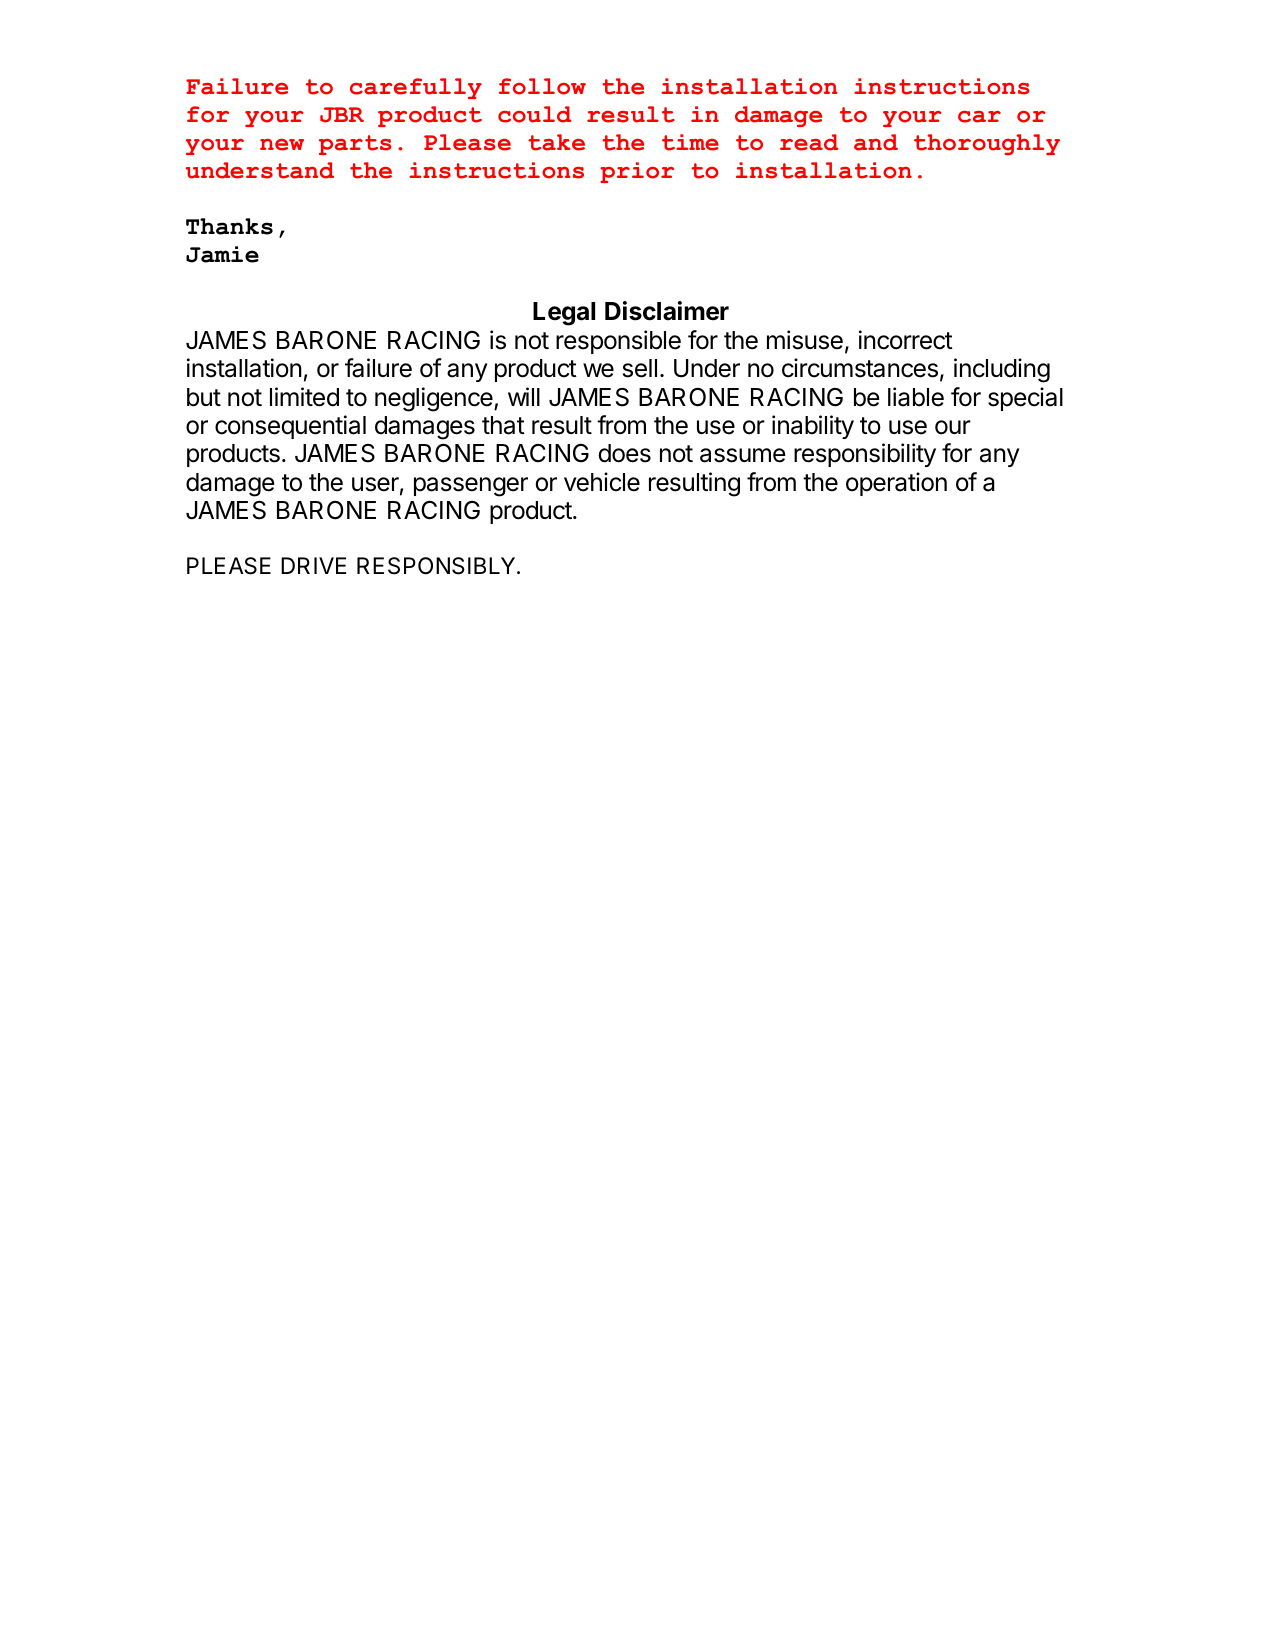 The width and height of the screenshot is (1261, 1631). I want to click on follow, so click(542, 86).
